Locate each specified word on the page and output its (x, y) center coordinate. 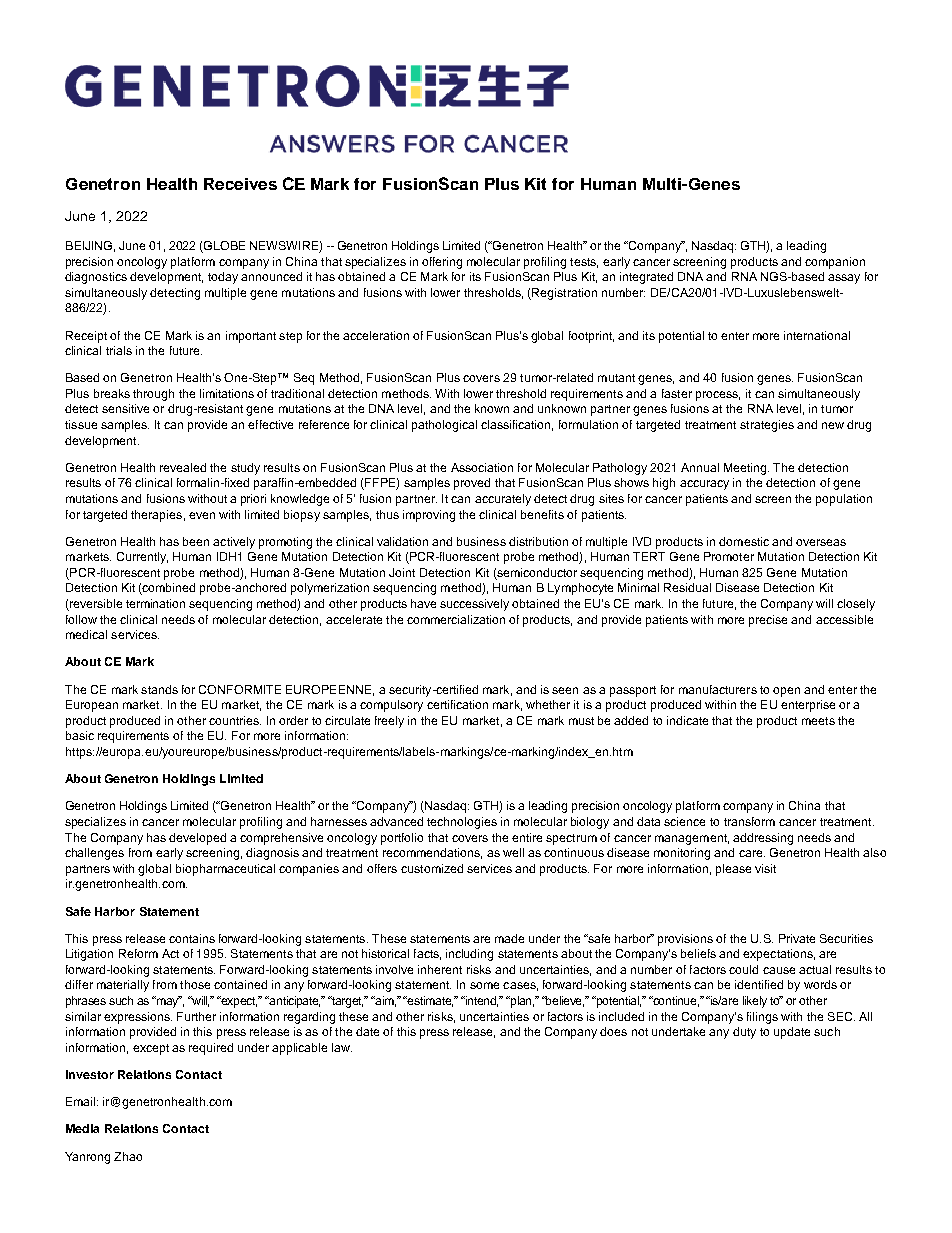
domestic (744, 541)
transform (749, 821)
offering (442, 263)
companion (835, 263)
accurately (503, 500)
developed (197, 839)
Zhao (128, 1156)
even (202, 515)
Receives (240, 184)
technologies (462, 823)
